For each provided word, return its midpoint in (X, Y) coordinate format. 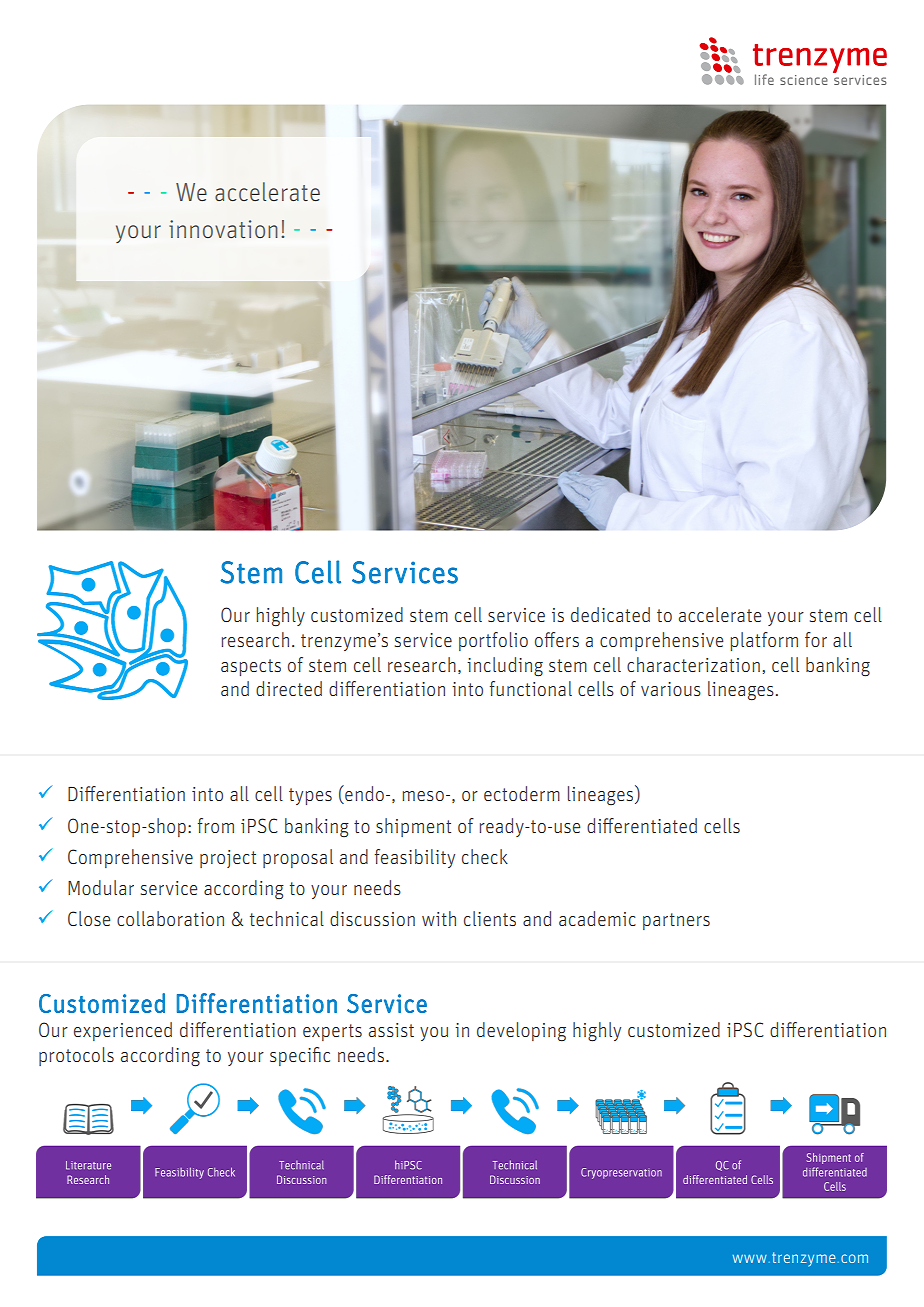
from (216, 825)
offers (557, 639)
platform (764, 641)
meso (423, 796)
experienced (123, 1031)
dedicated (610, 614)
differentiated (642, 825)
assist (391, 1030)
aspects (251, 667)
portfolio (493, 641)
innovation (223, 229)
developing (521, 1032)
